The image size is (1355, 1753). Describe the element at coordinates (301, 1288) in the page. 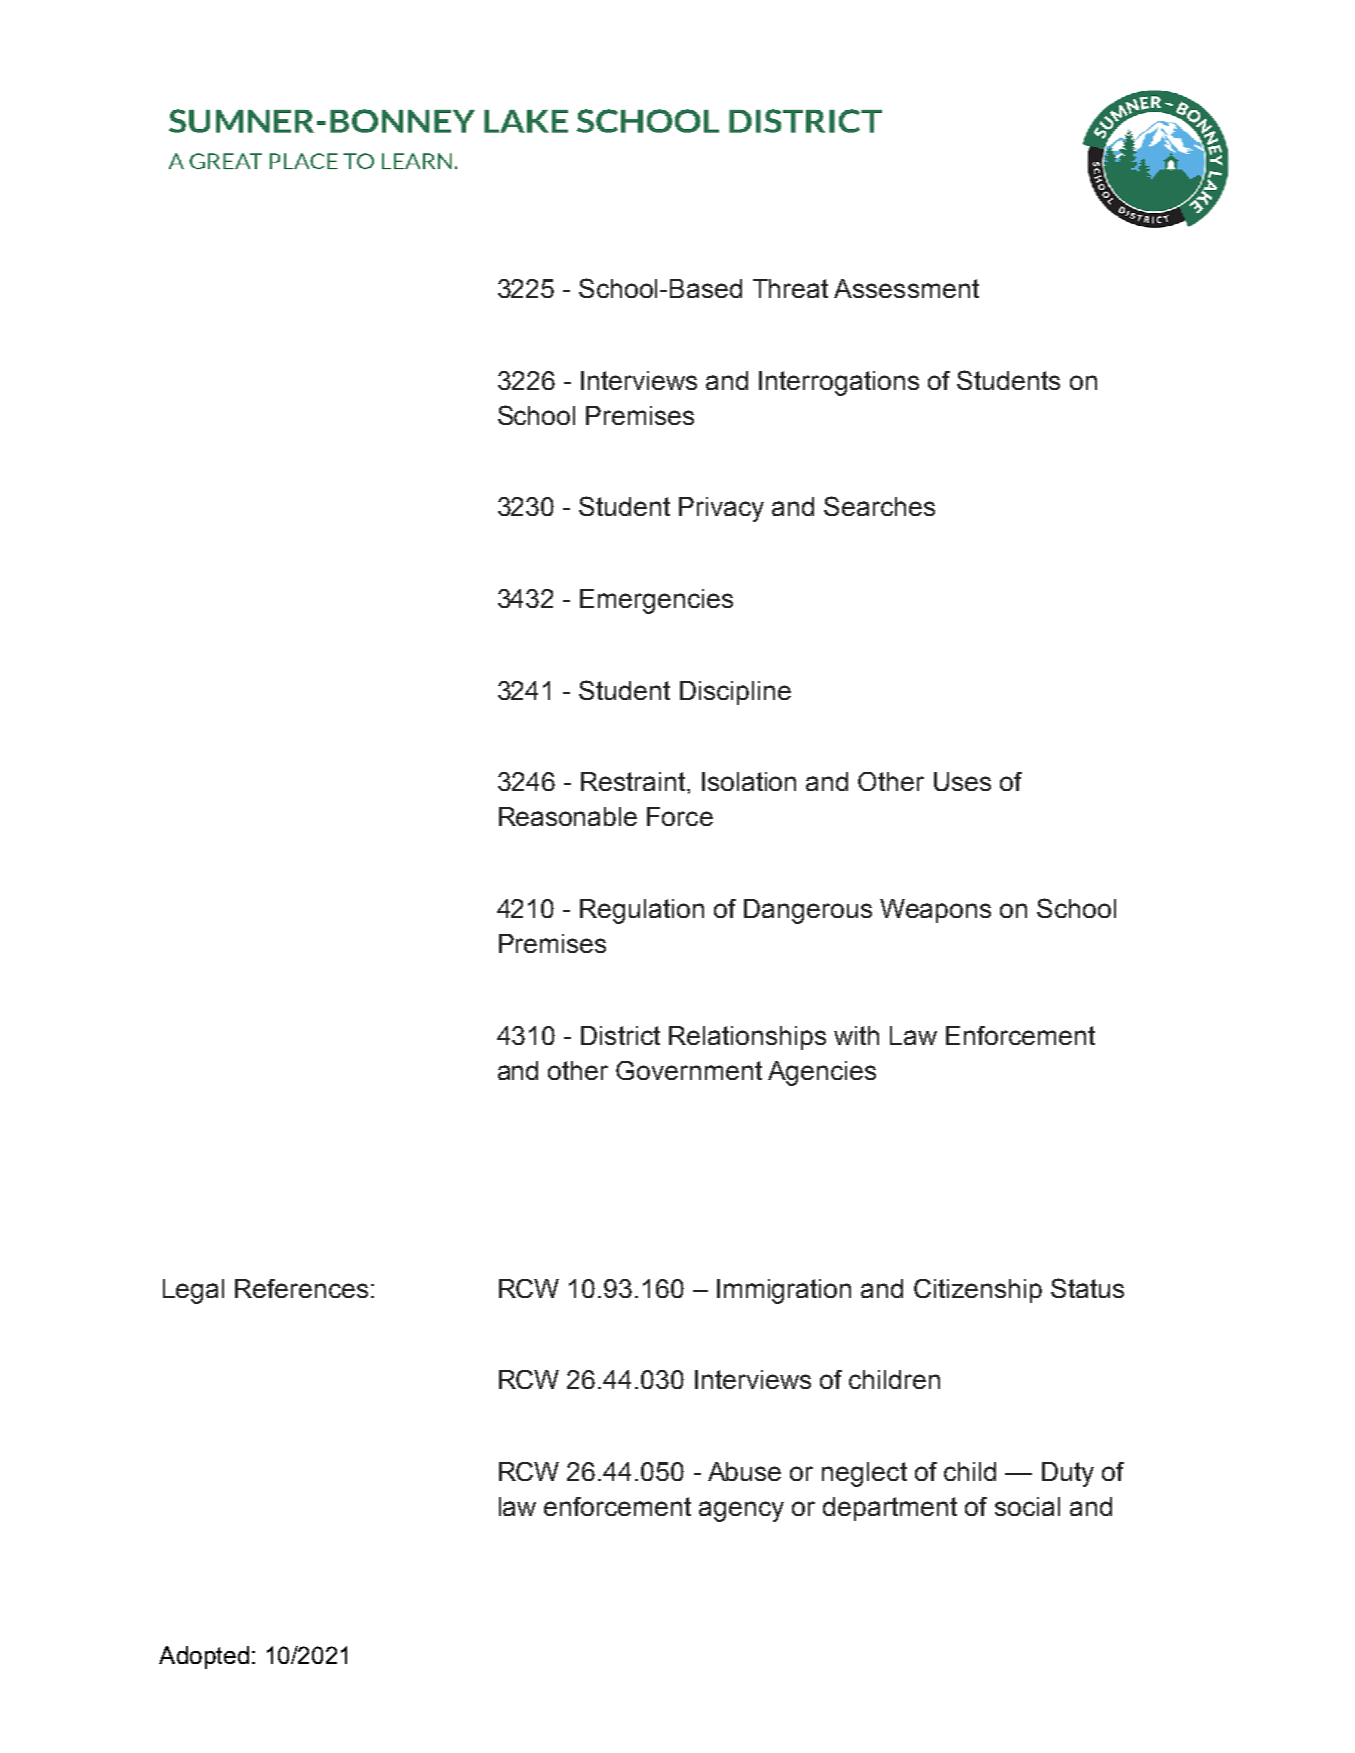

I see `References` at that location.
